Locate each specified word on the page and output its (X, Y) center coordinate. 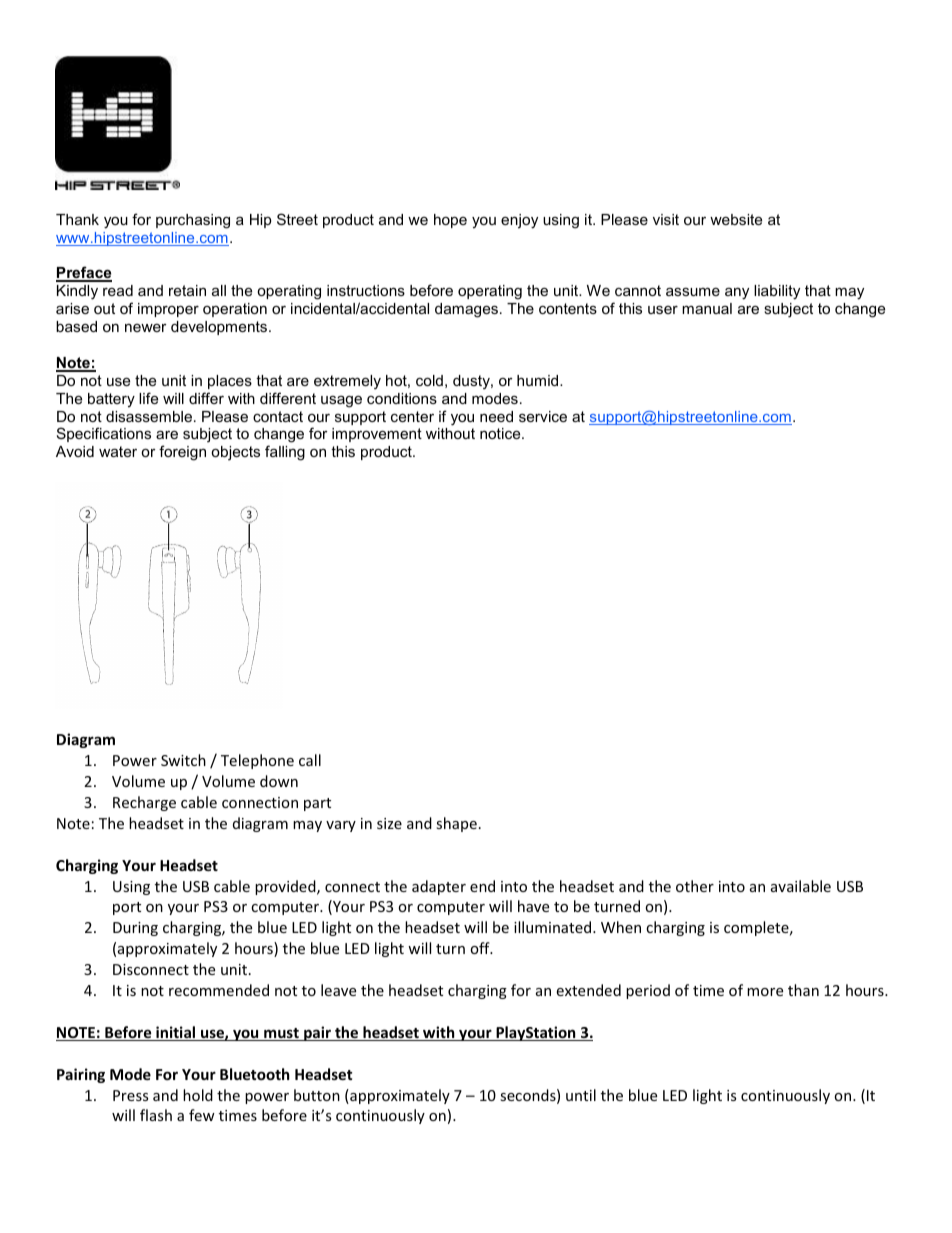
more (765, 992)
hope (450, 221)
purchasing (193, 221)
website (736, 219)
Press (130, 1095)
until (581, 1095)
